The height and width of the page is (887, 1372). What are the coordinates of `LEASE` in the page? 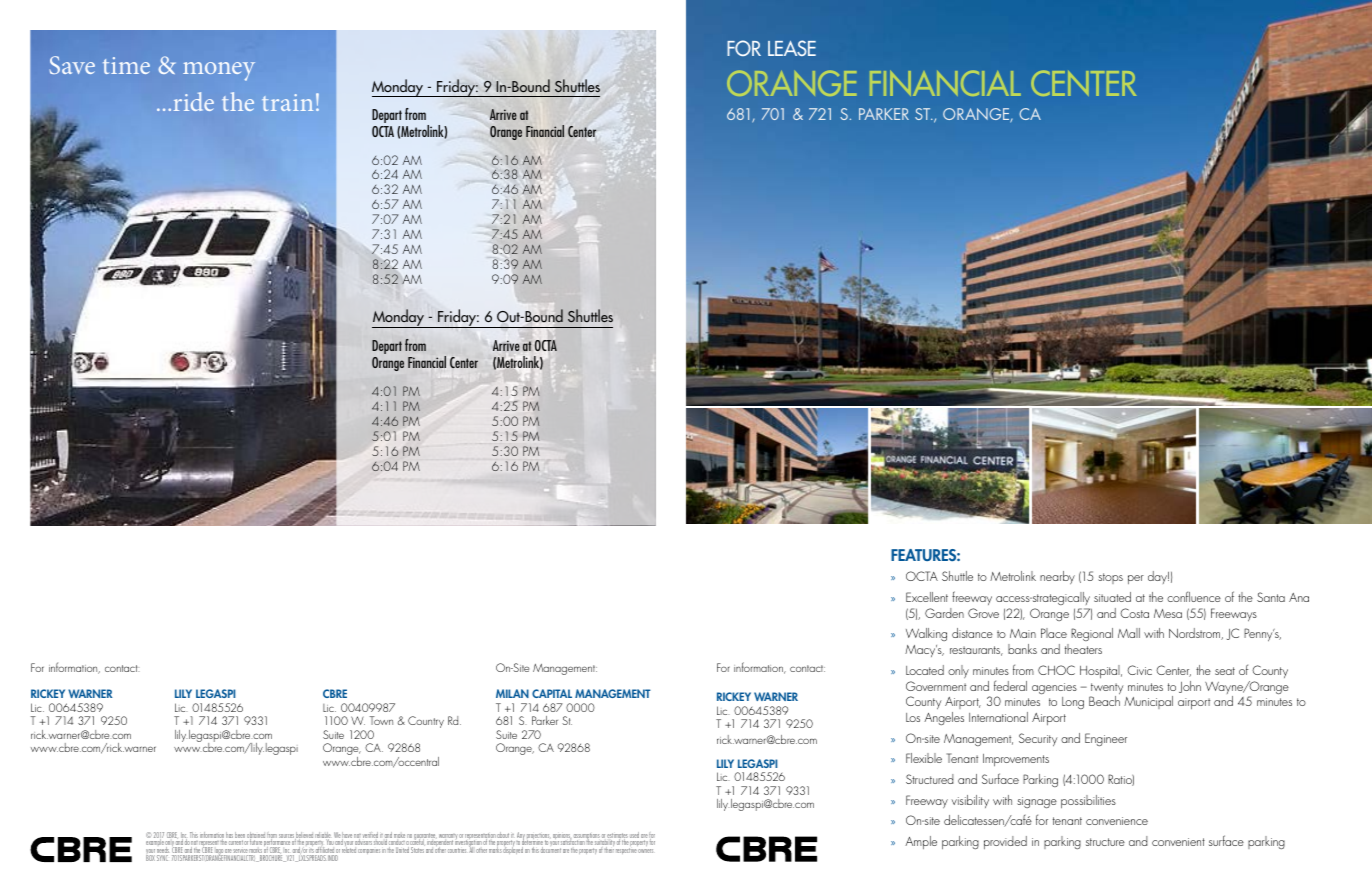 It's located at (792, 48).
